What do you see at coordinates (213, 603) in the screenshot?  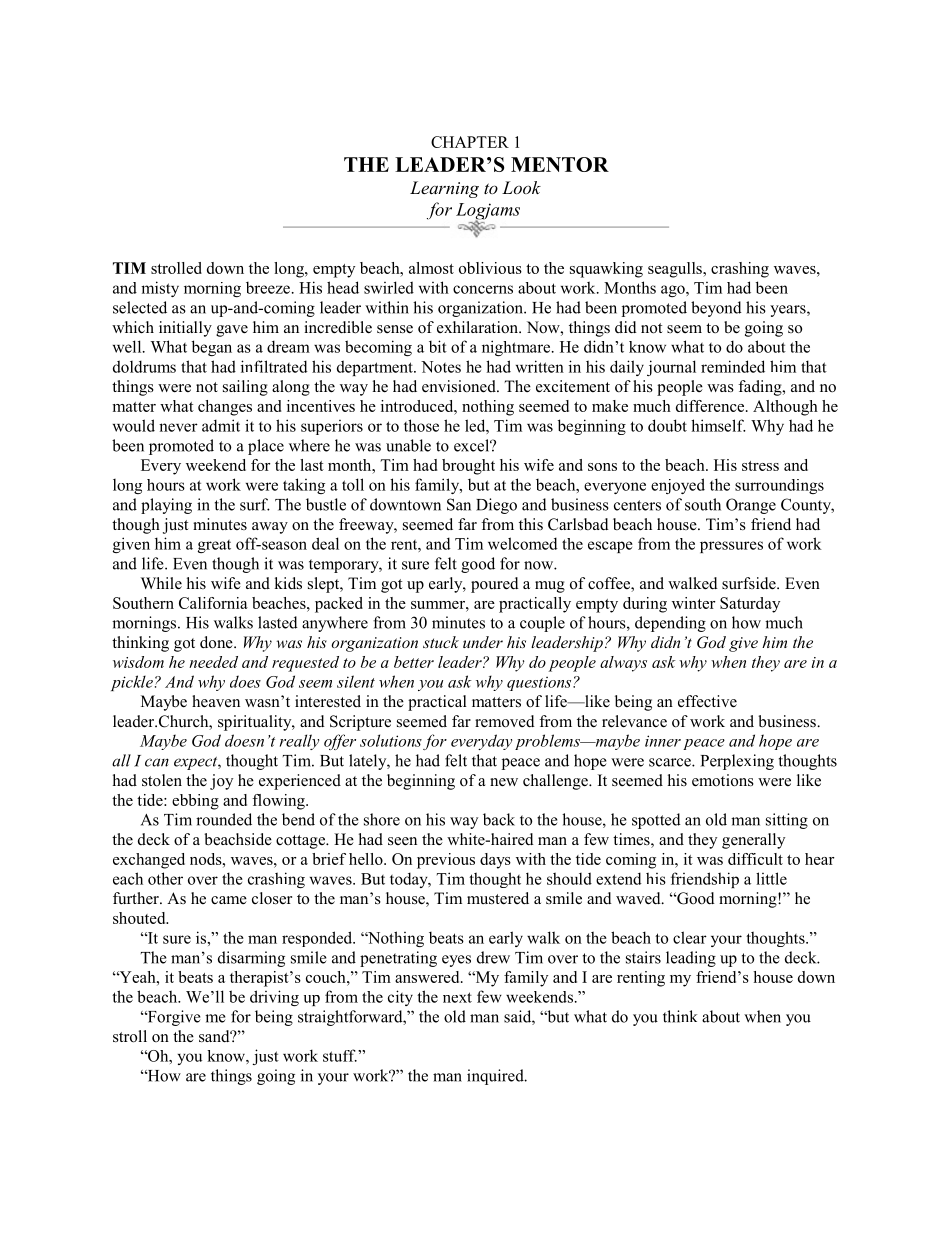 I see `California` at bounding box center [213, 603].
